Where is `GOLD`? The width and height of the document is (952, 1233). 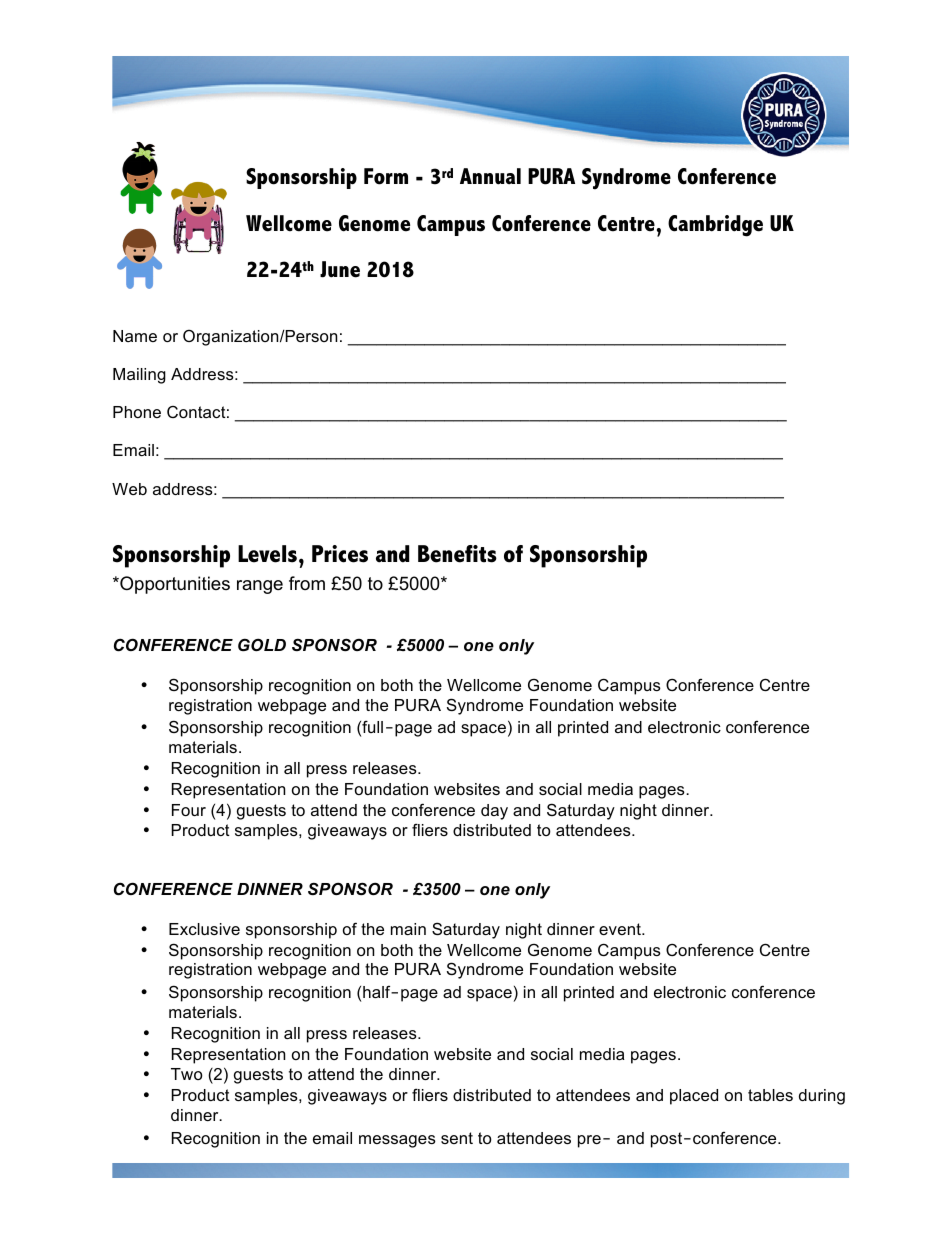 GOLD is located at coordinates (262, 644).
